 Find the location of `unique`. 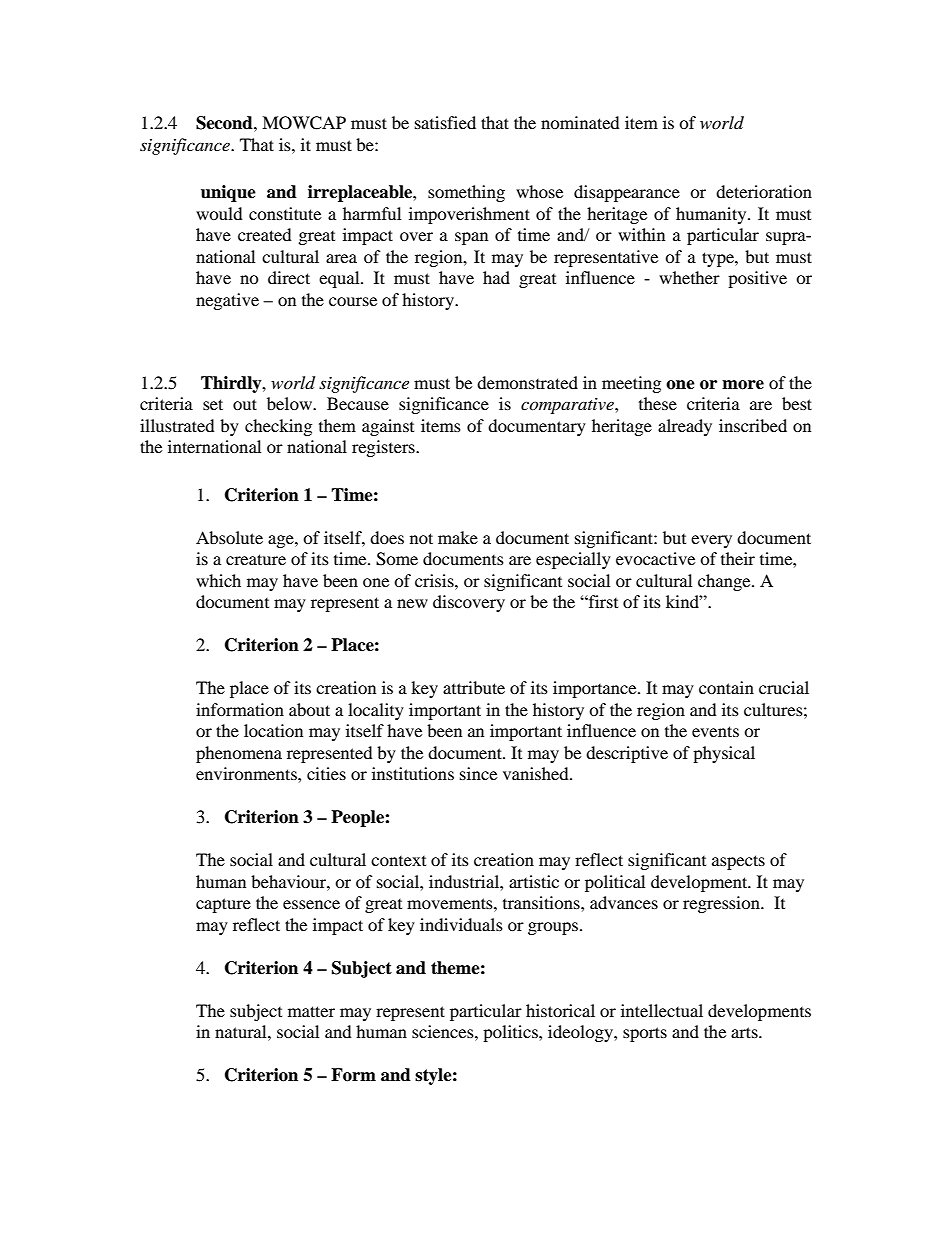

unique is located at coordinates (228, 193).
